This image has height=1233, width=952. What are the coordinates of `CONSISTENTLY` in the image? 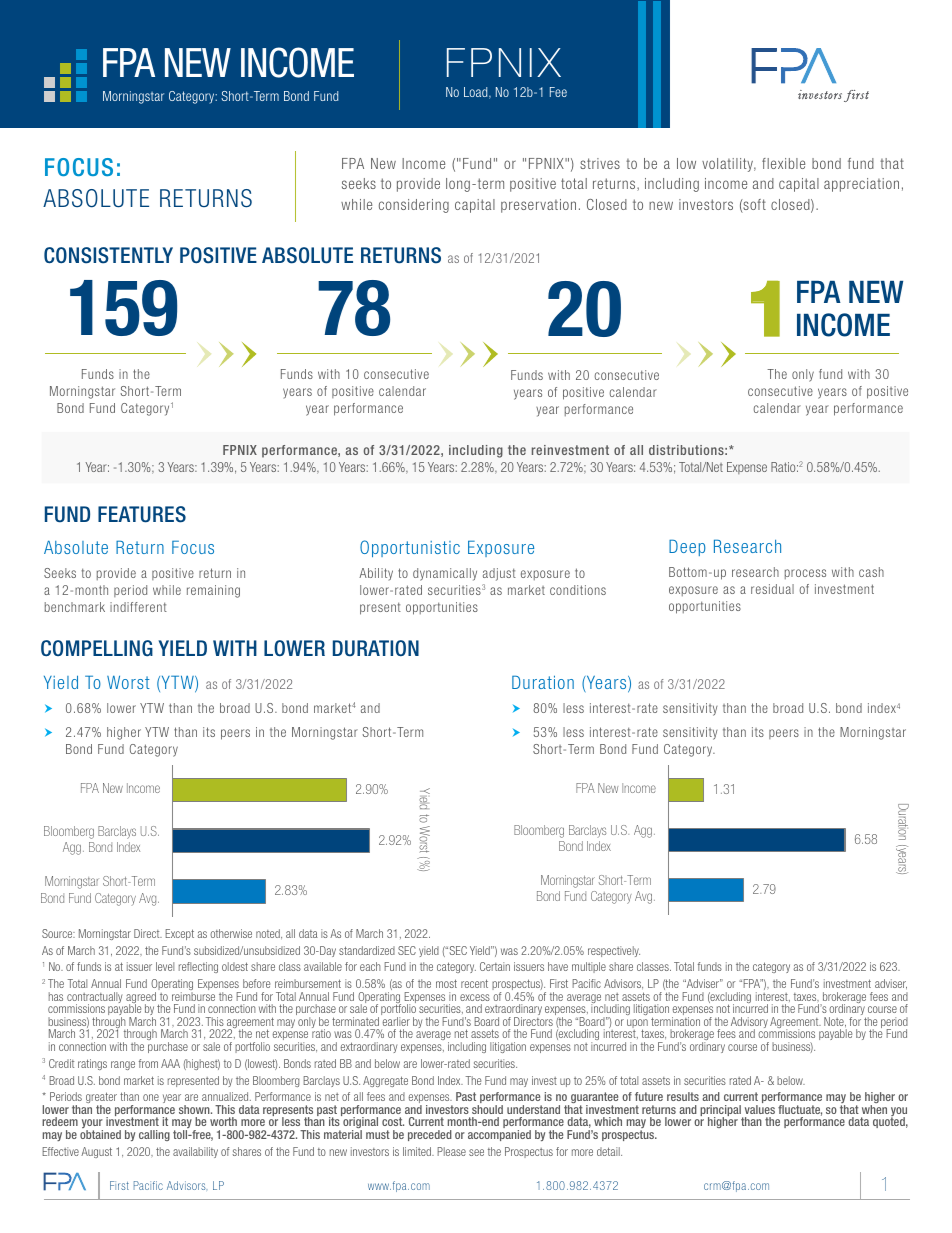 It's located at (108, 255).
